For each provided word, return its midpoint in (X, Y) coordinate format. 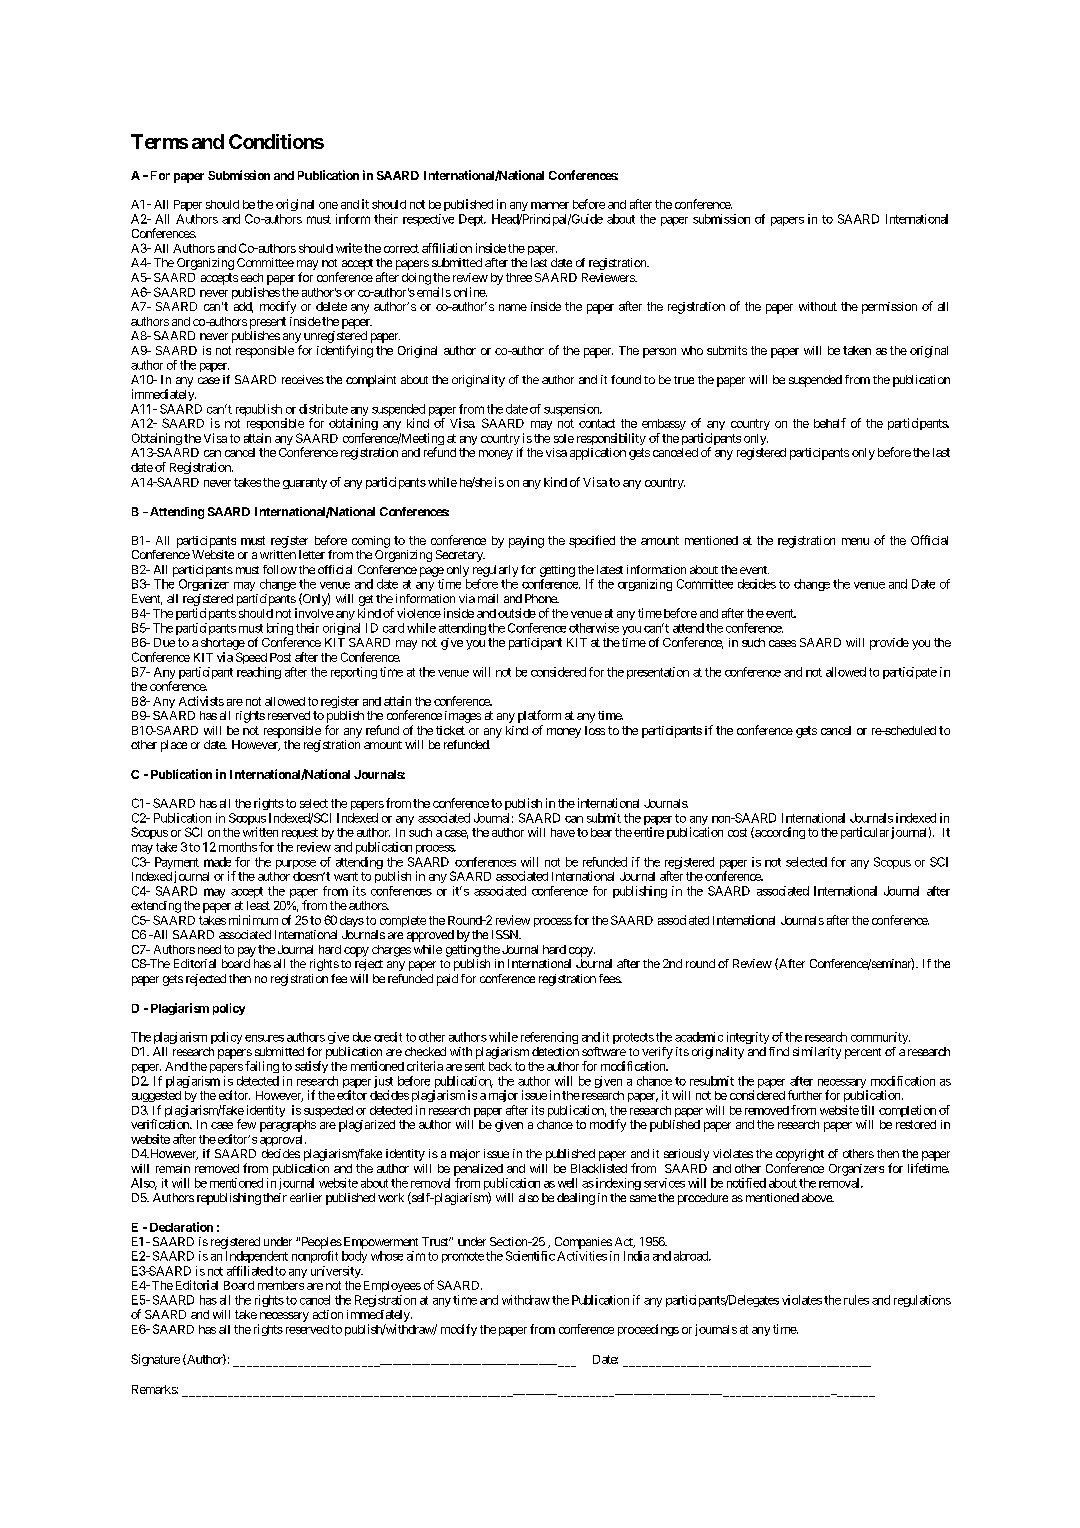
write (349, 248)
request (300, 833)
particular (863, 833)
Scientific (530, 1256)
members (281, 1285)
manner (550, 205)
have (563, 832)
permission (889, 308)
